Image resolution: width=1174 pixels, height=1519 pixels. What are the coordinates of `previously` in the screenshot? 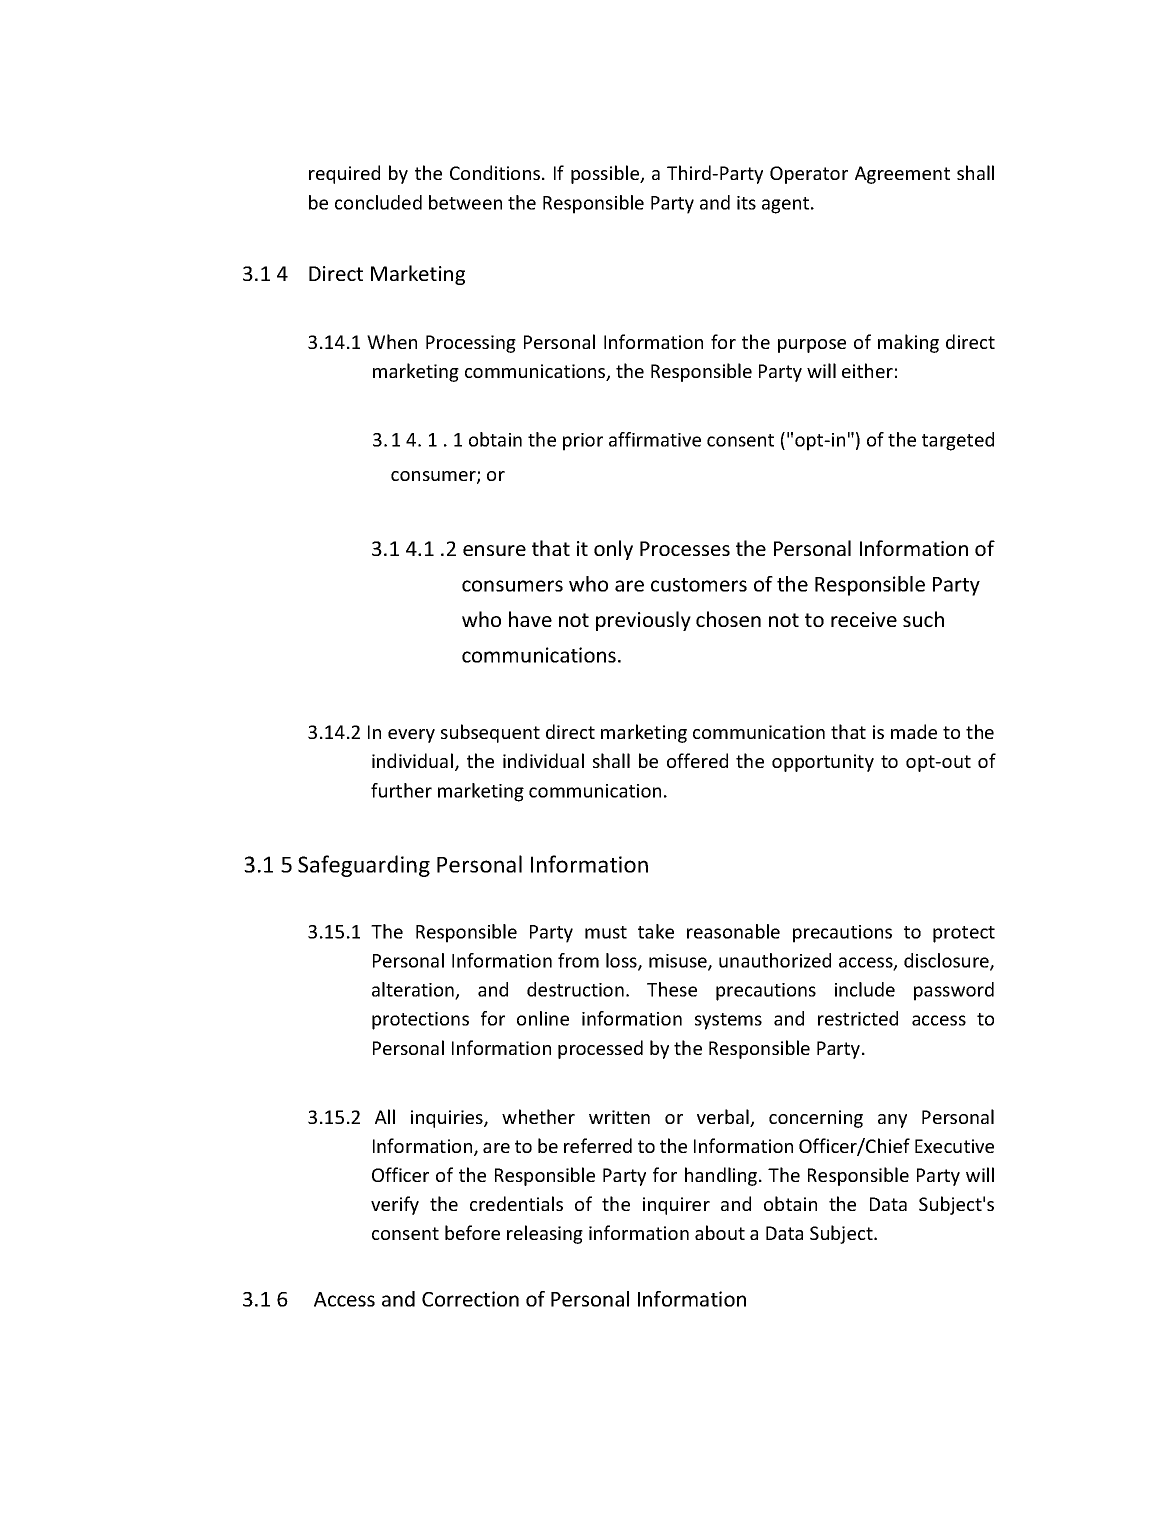 It's located at (643, 621).
